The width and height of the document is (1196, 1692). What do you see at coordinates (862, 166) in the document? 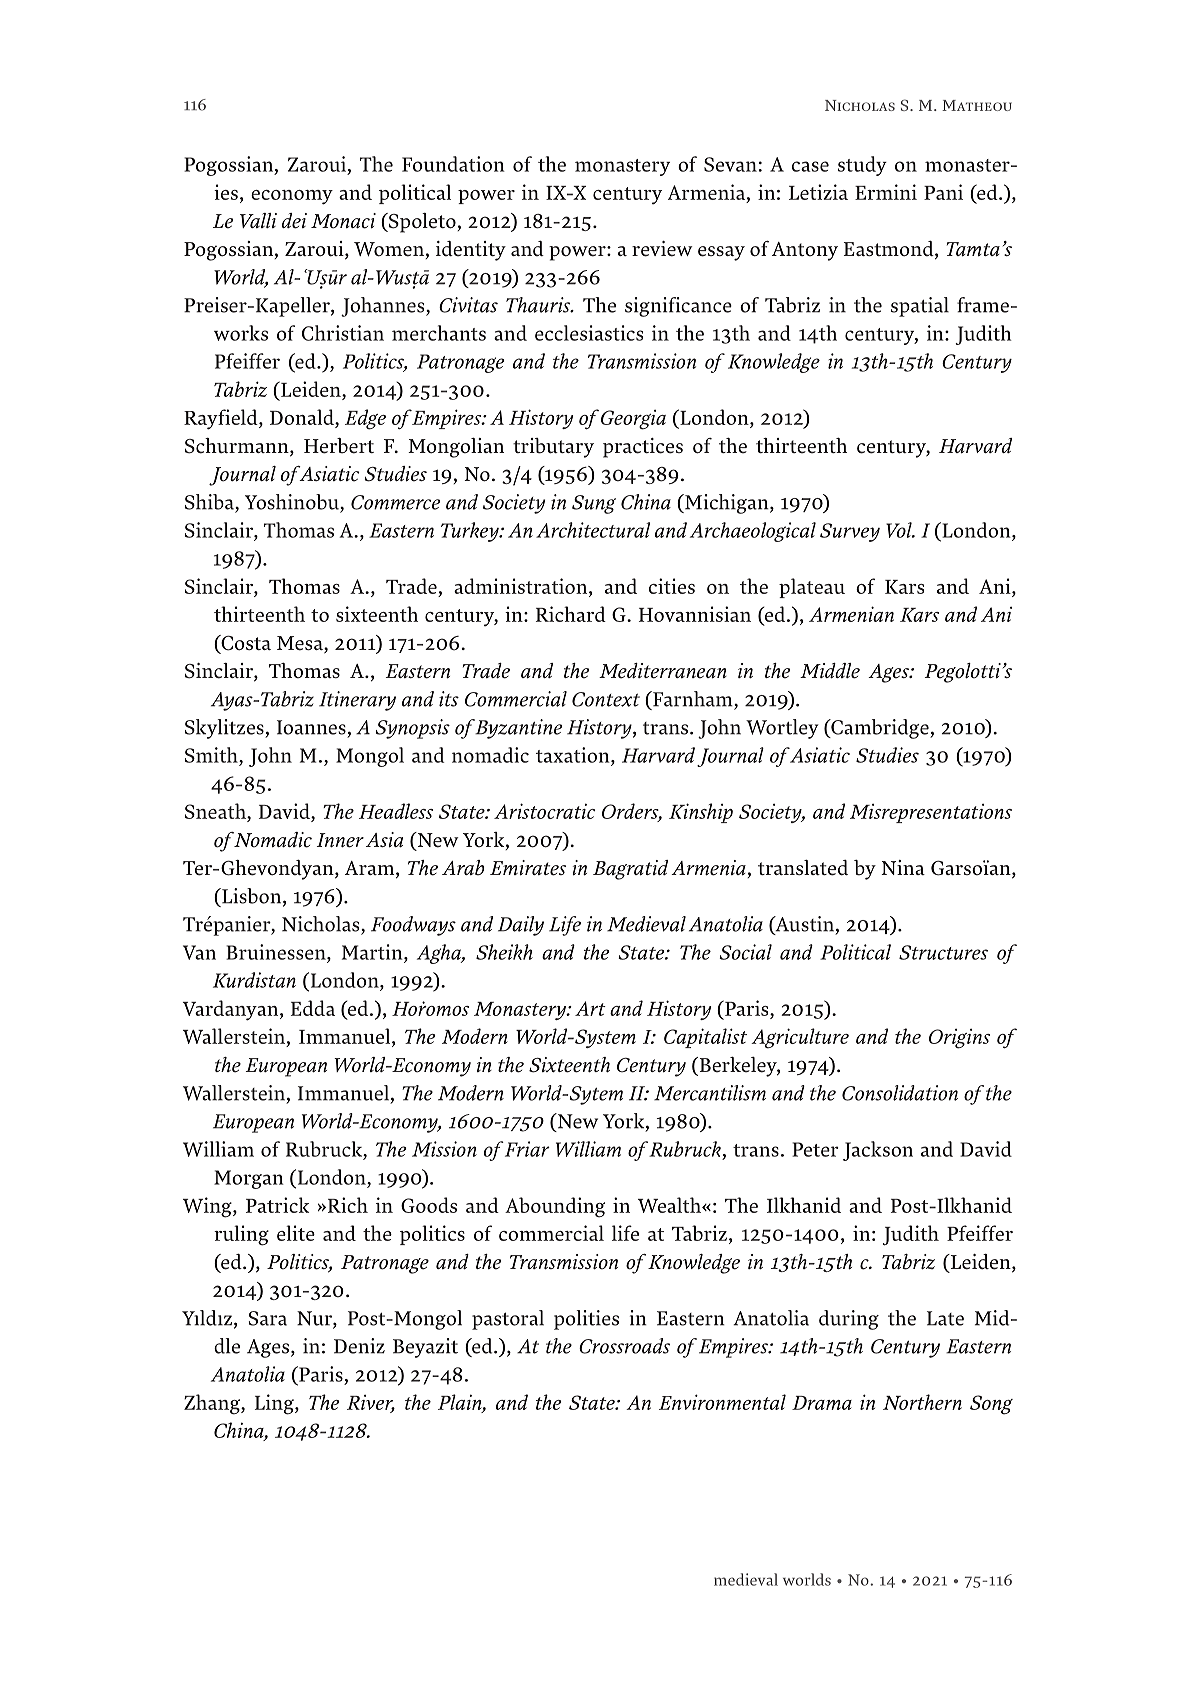
I see `study` at bounding box center [862, 166].
